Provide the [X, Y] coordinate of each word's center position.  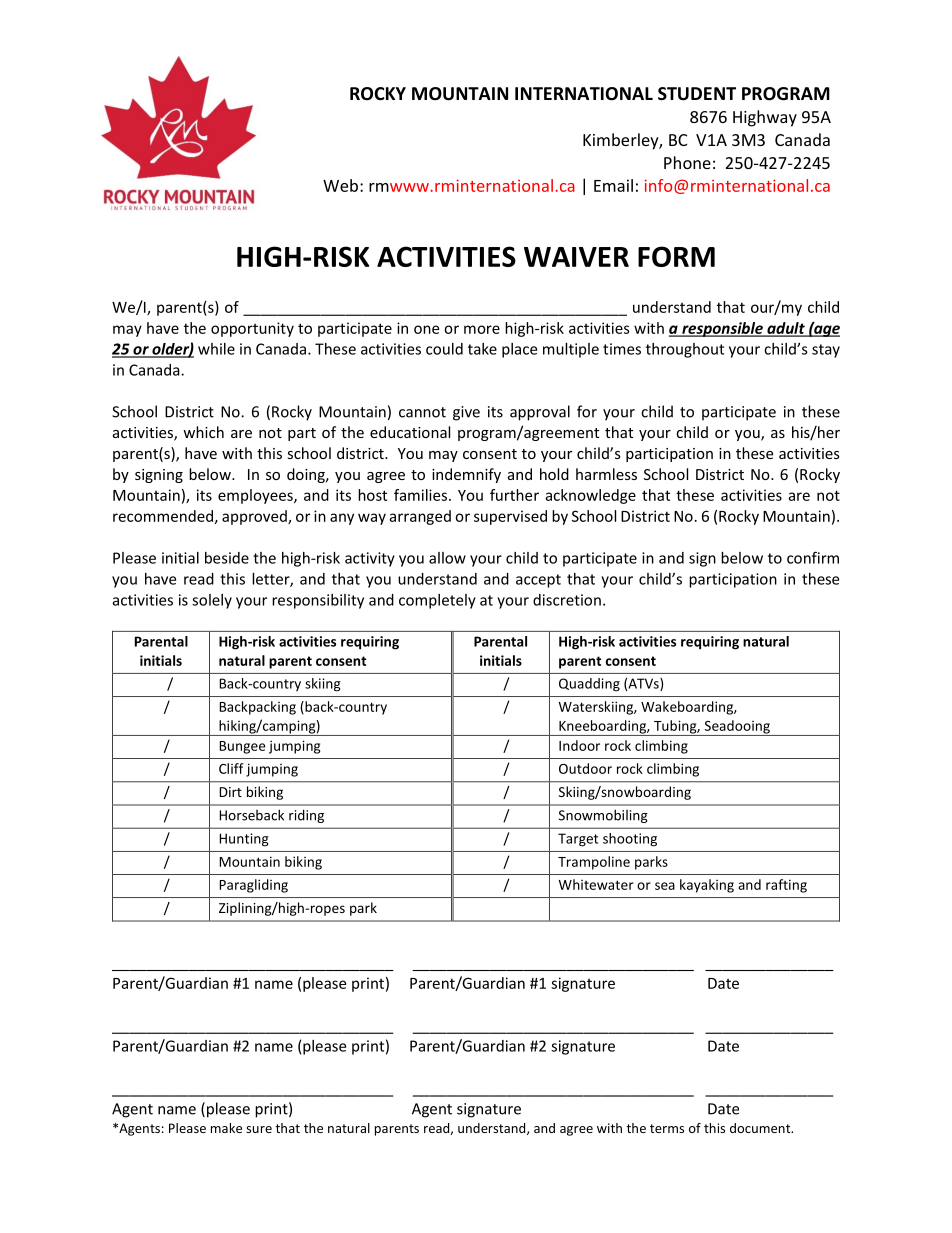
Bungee [242, 747]
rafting [786, 886]
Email [613, 185]
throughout [685, 350]
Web [340, 185]
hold [554, 474]
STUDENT [697, 94]
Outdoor [585, 768]
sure [259, 1129]
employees [256, 496]
